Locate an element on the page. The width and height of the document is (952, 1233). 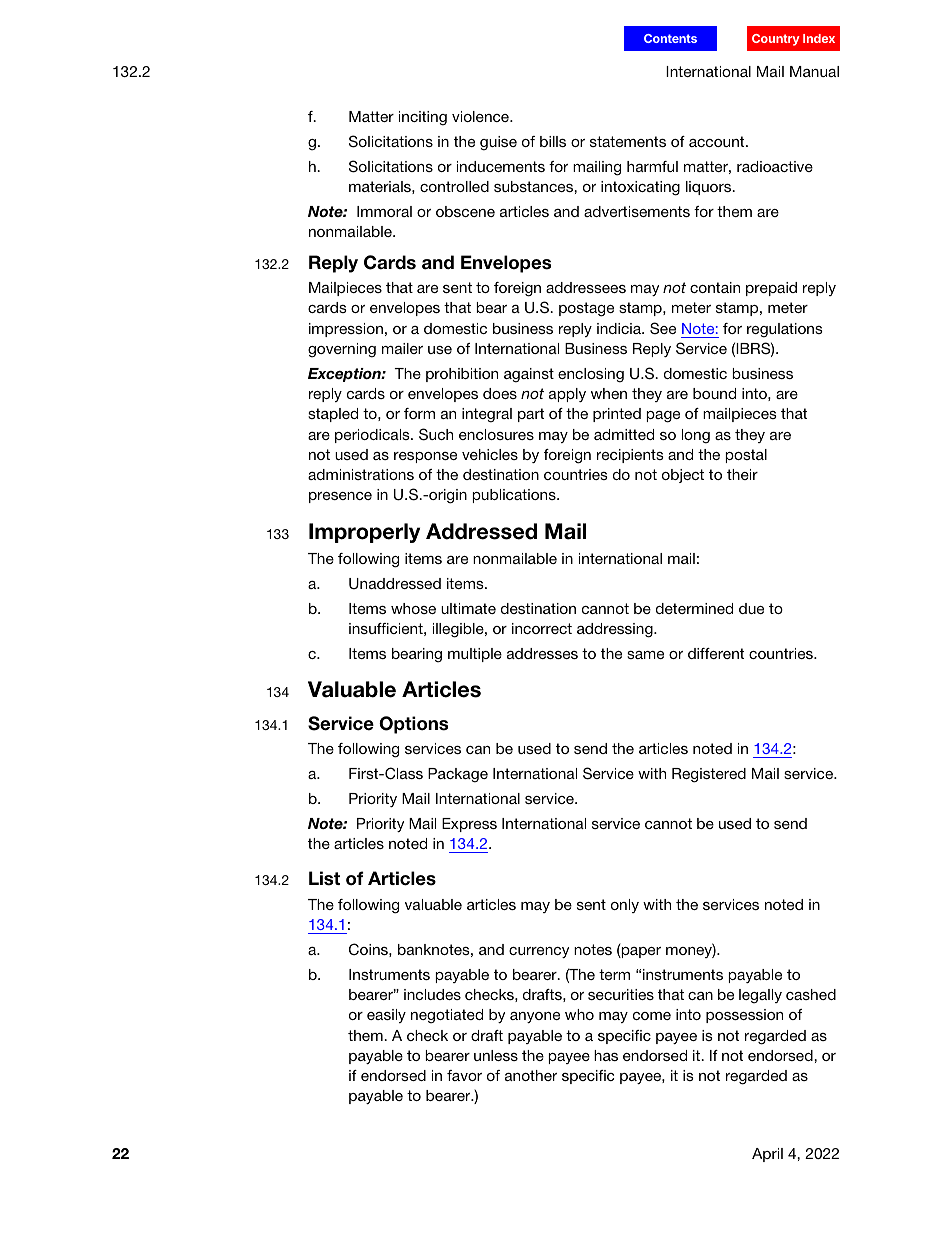
enclosing is located at coordinates (591, 375).
